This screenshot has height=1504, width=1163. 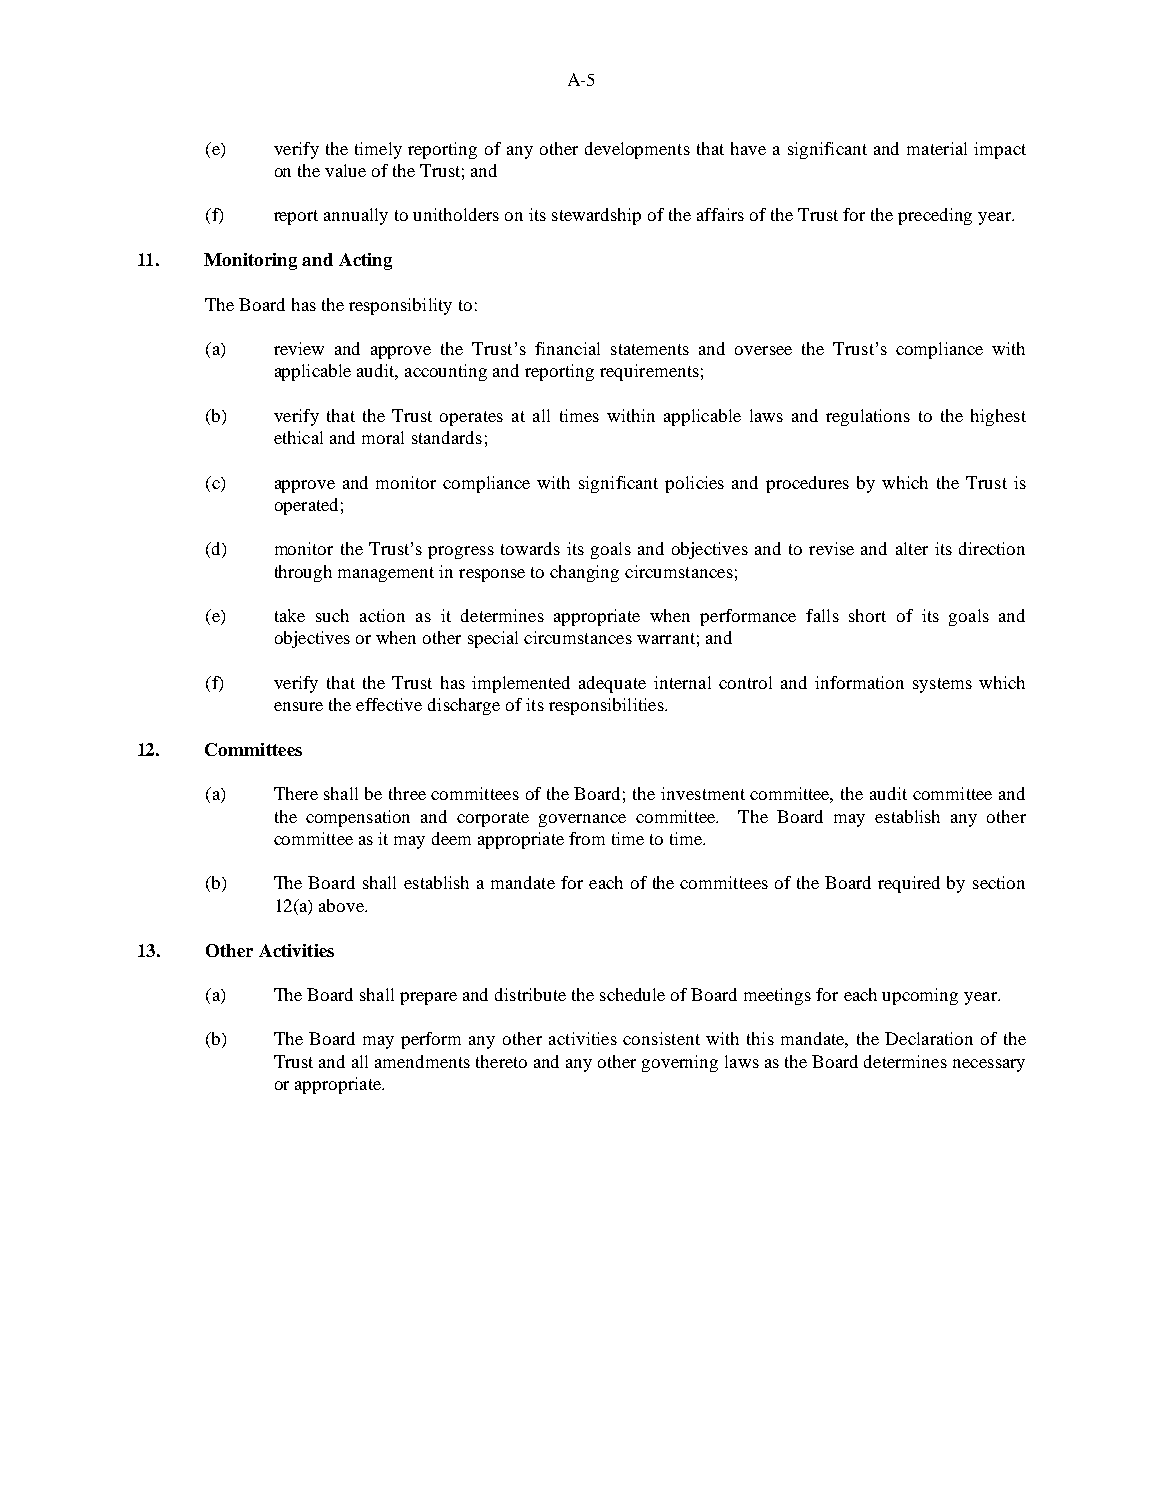 I want to click on action, so click(x=382, y=615).
